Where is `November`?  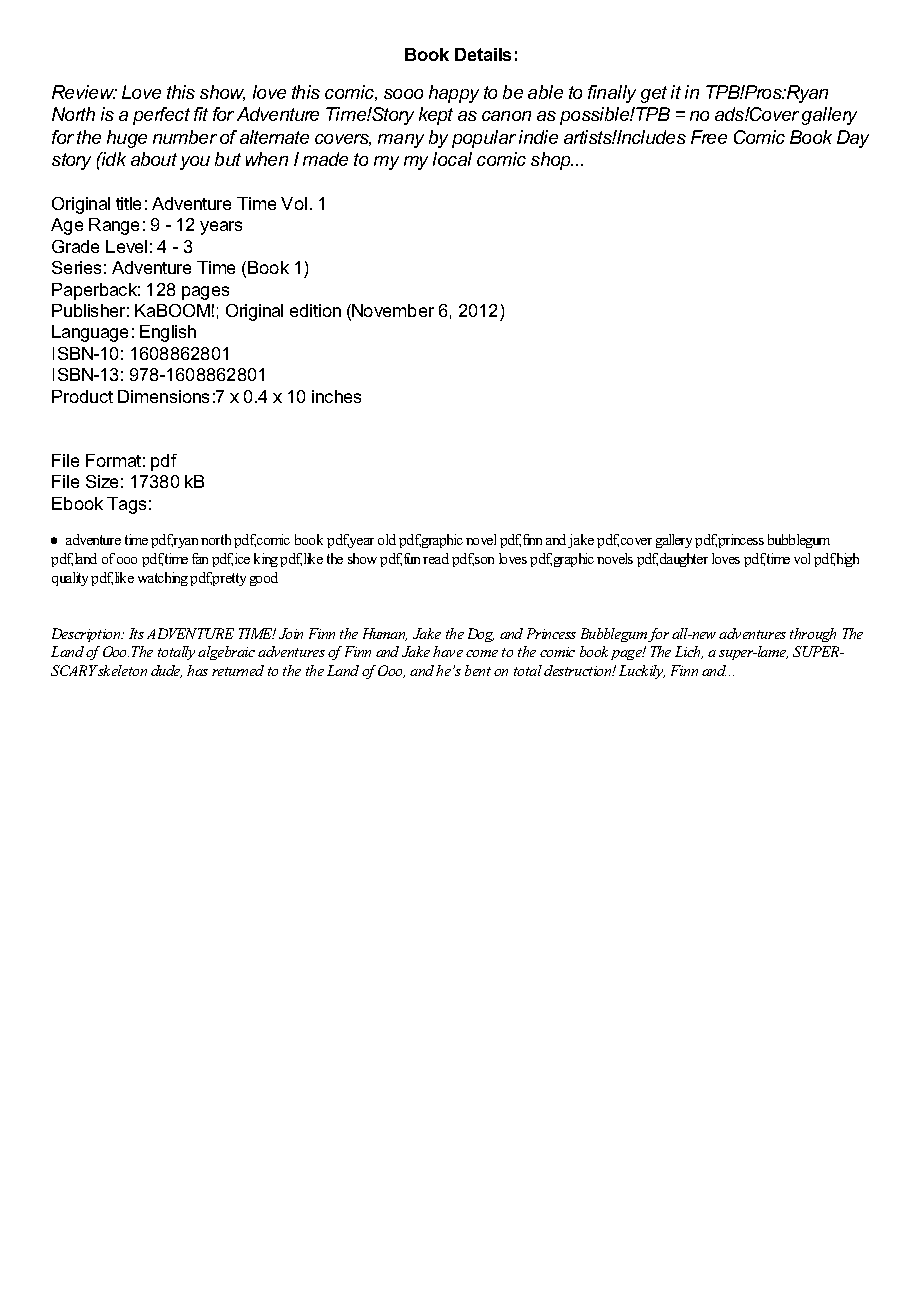 November is located at coordinates (393, 310).
